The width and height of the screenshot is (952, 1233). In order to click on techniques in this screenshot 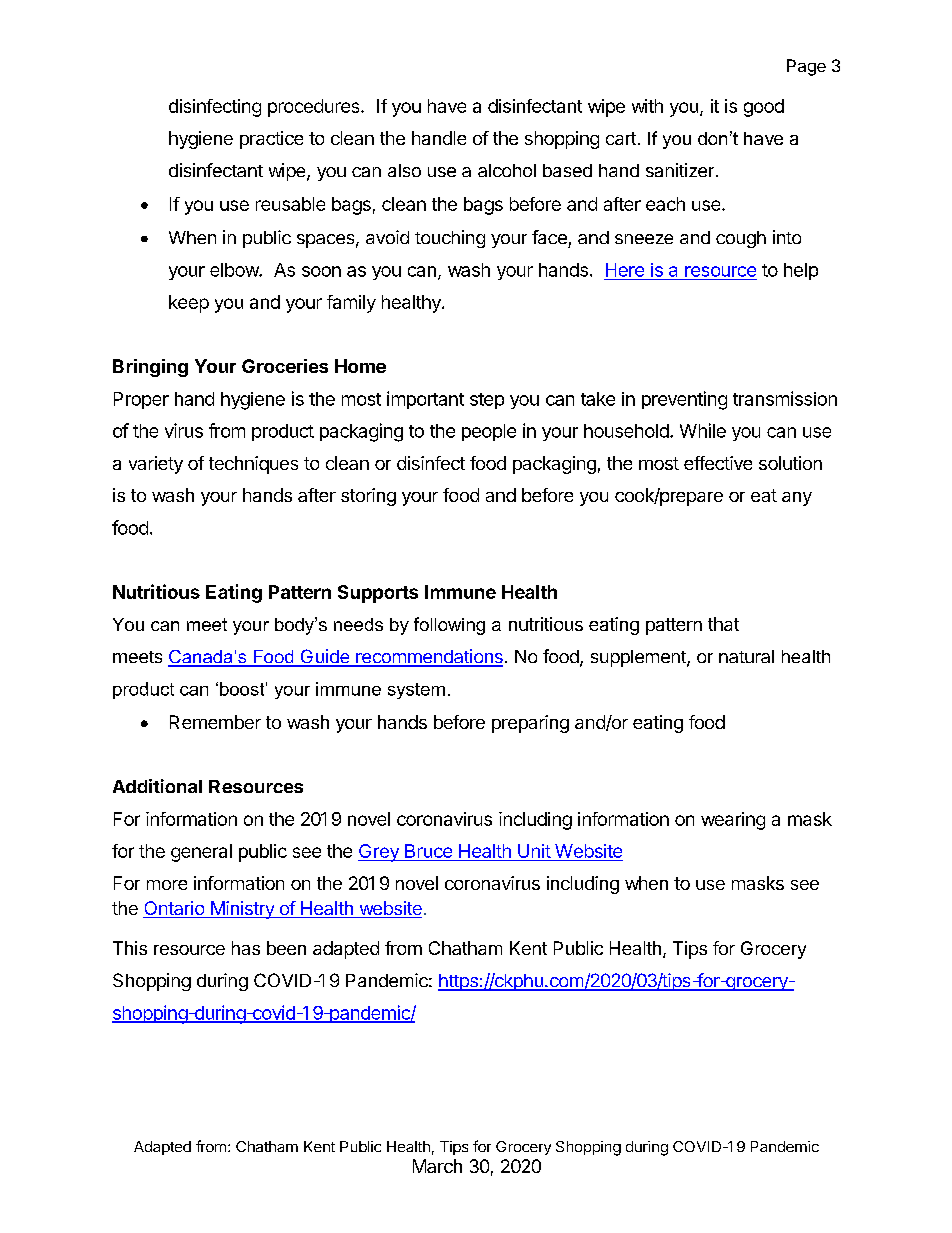, I will do `click(253, 465)`.
